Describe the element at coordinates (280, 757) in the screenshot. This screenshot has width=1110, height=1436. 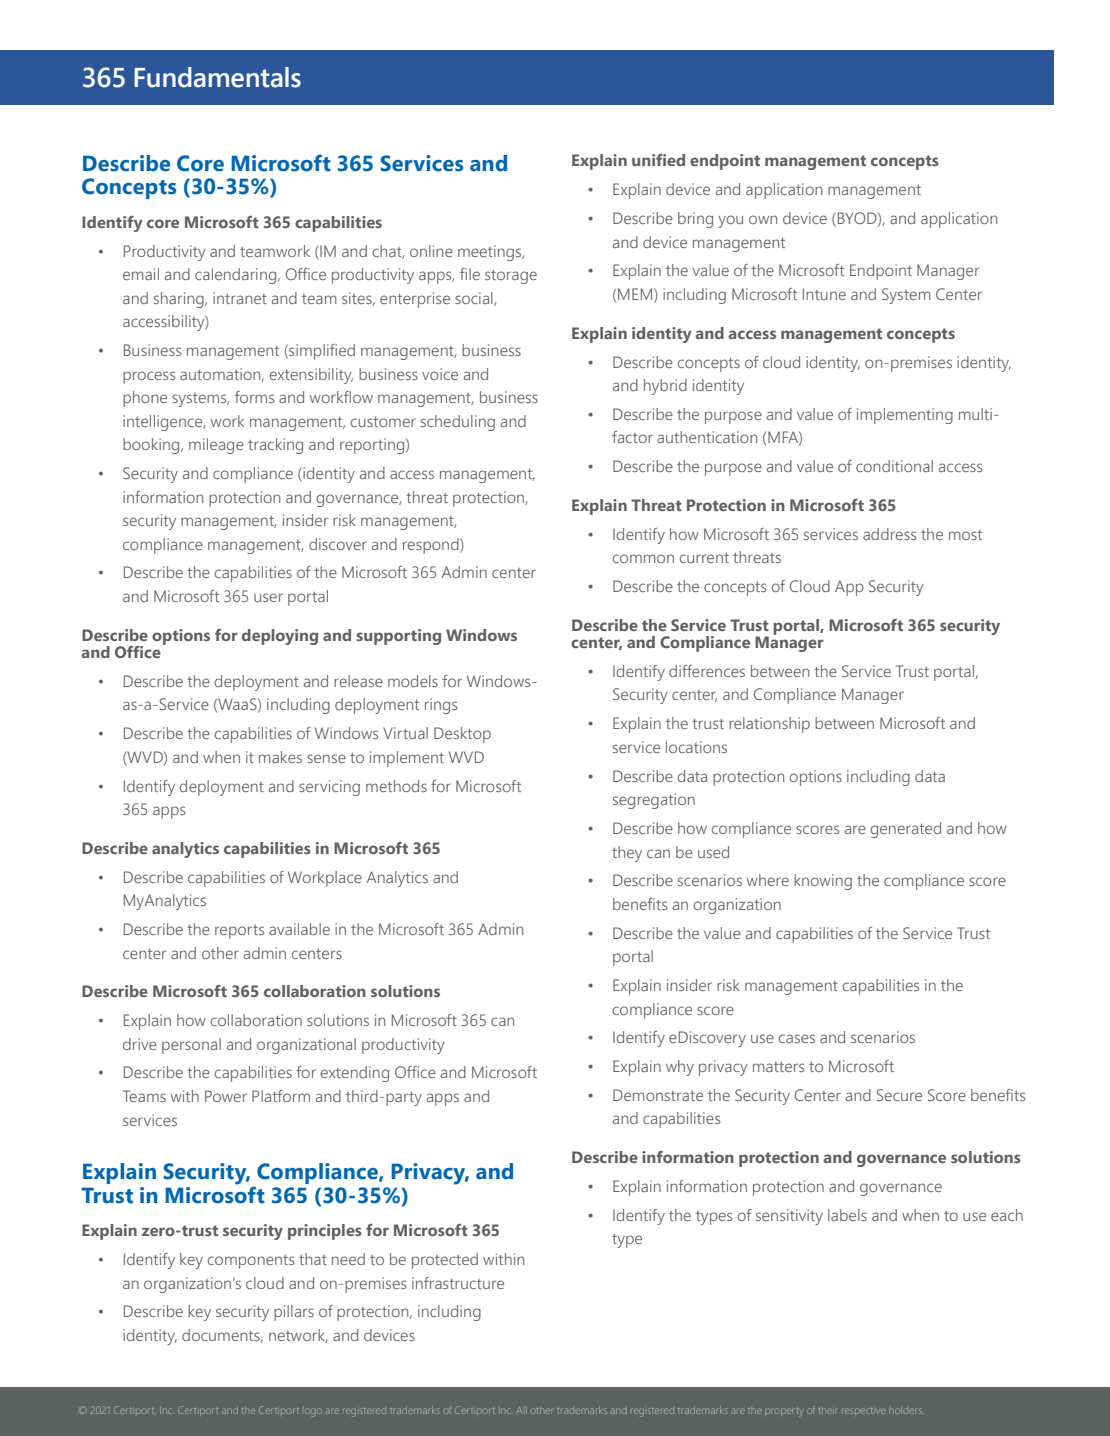
I see `makes` at that location.
